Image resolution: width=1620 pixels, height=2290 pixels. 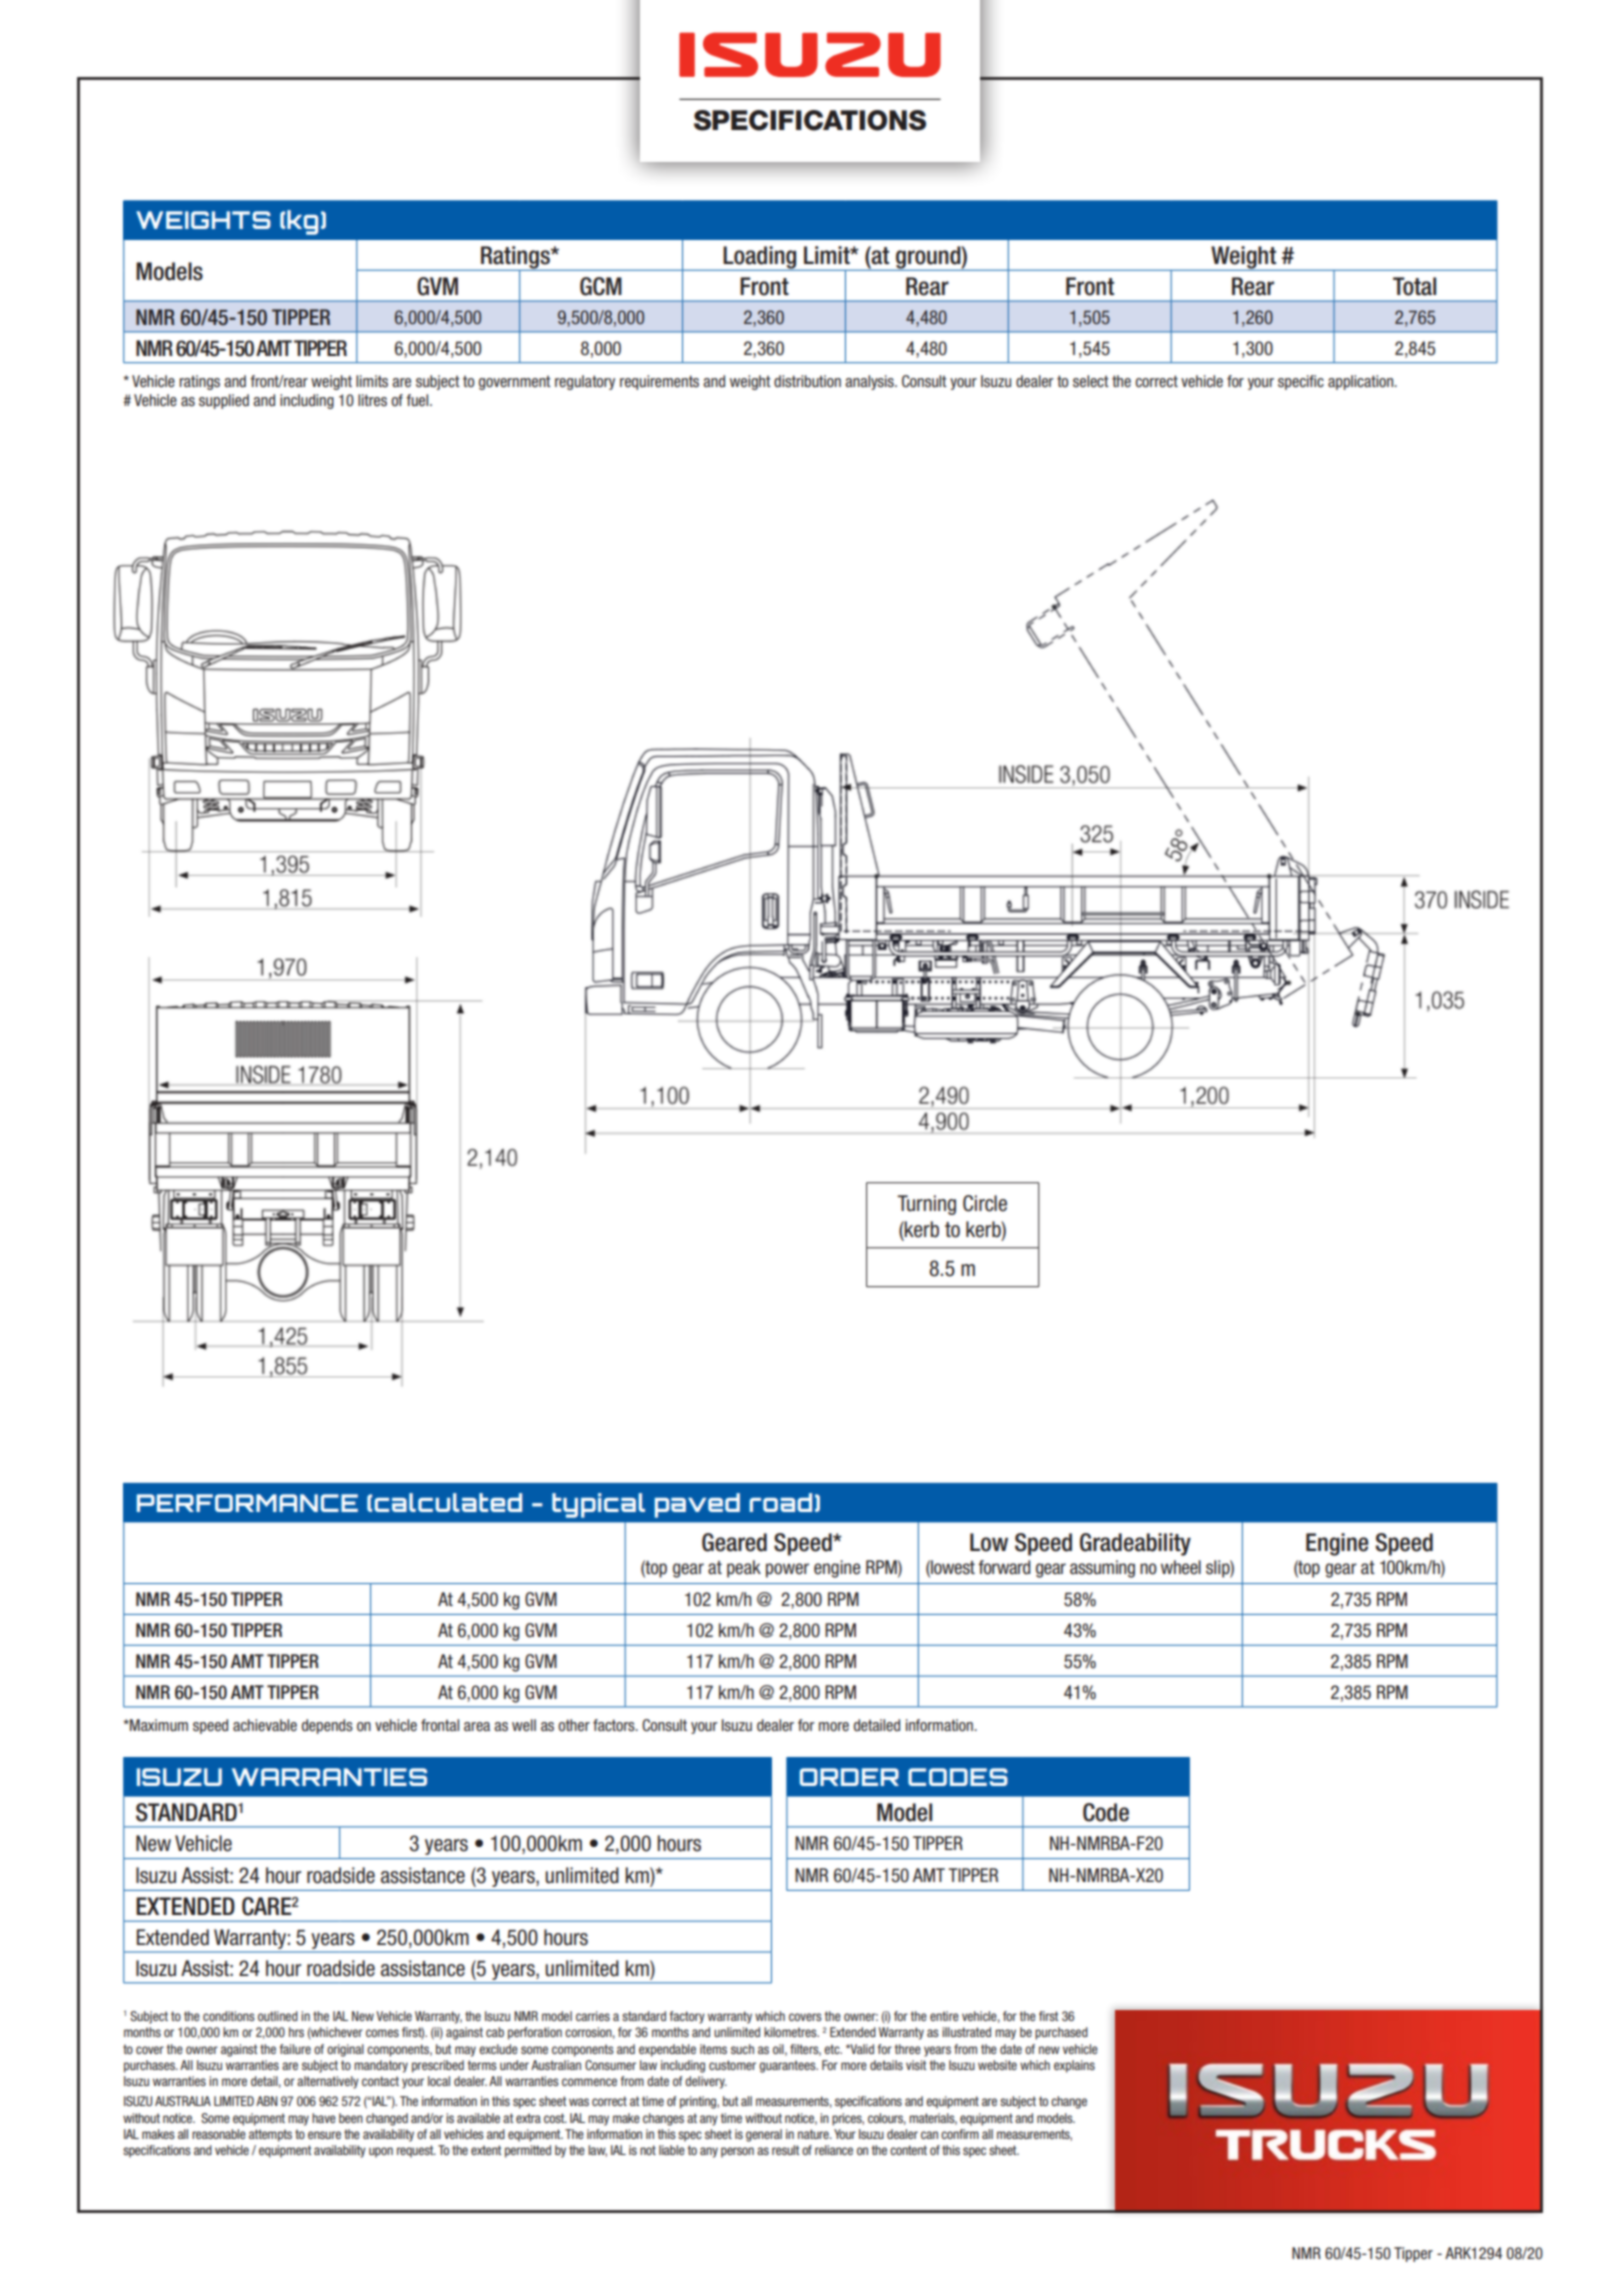 I want to click on alternatively, so click(x=328, y=2082).
